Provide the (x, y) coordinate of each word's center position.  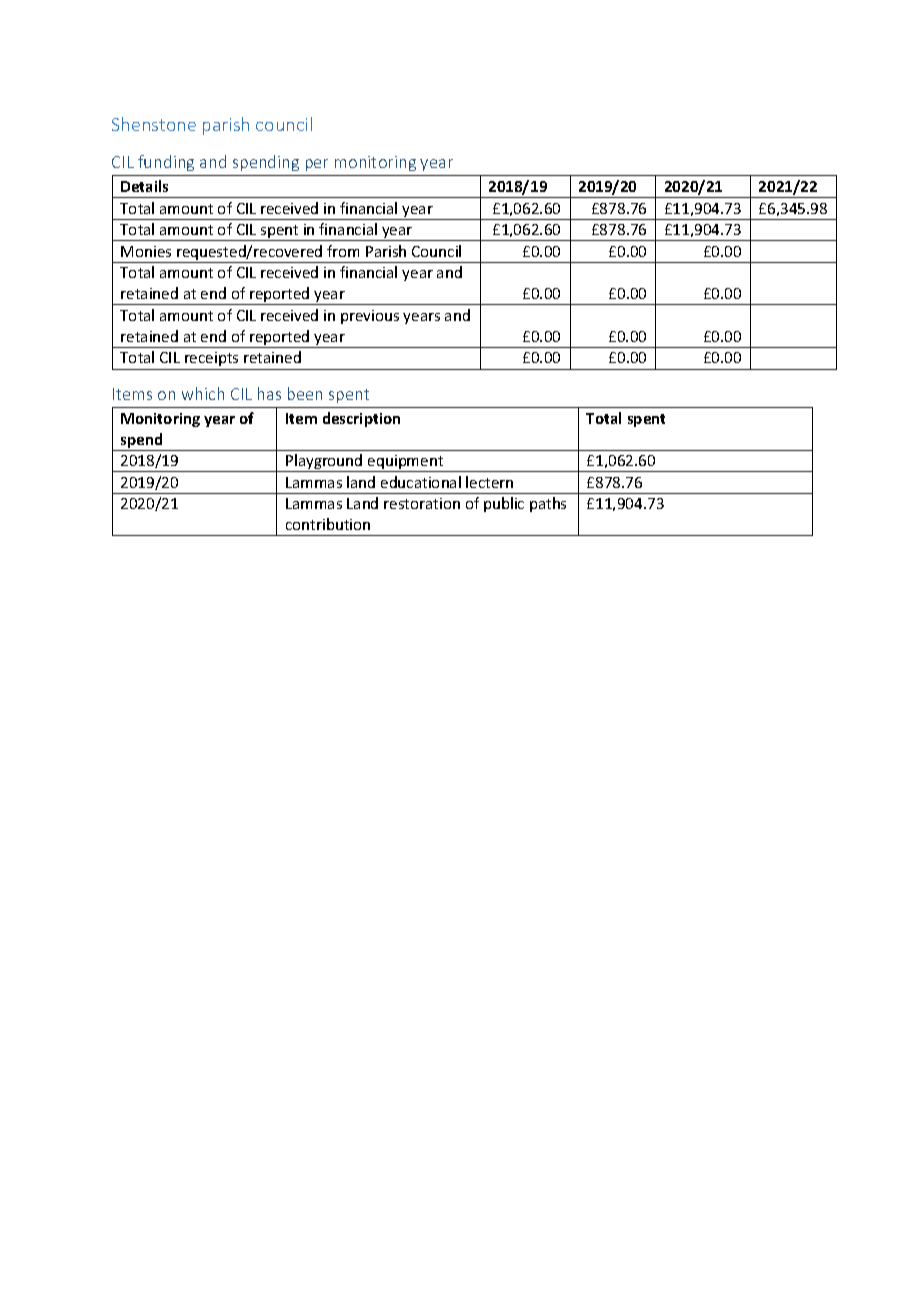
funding (166, 163)
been (305, 393)
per (317, 165)
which (203, 393)
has (269, 393)
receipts (211, 359)
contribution (328, 524)
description (361, 419)
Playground (324, 463)
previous (370, 317)
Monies (146, 251)
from (343, 251)
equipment (406, 463)
